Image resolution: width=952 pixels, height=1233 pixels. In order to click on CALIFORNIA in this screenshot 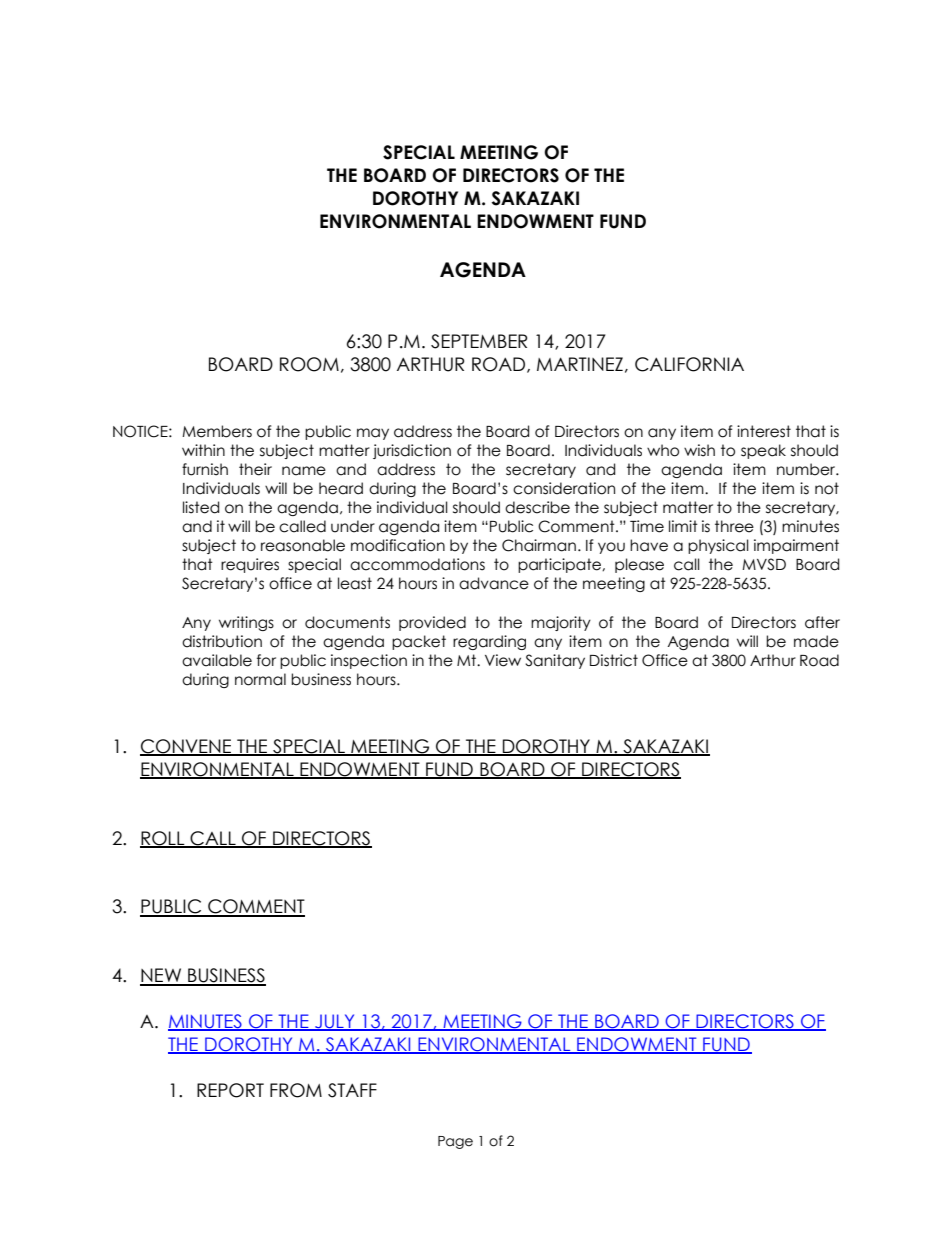, I will do `click(689, 364)`.
